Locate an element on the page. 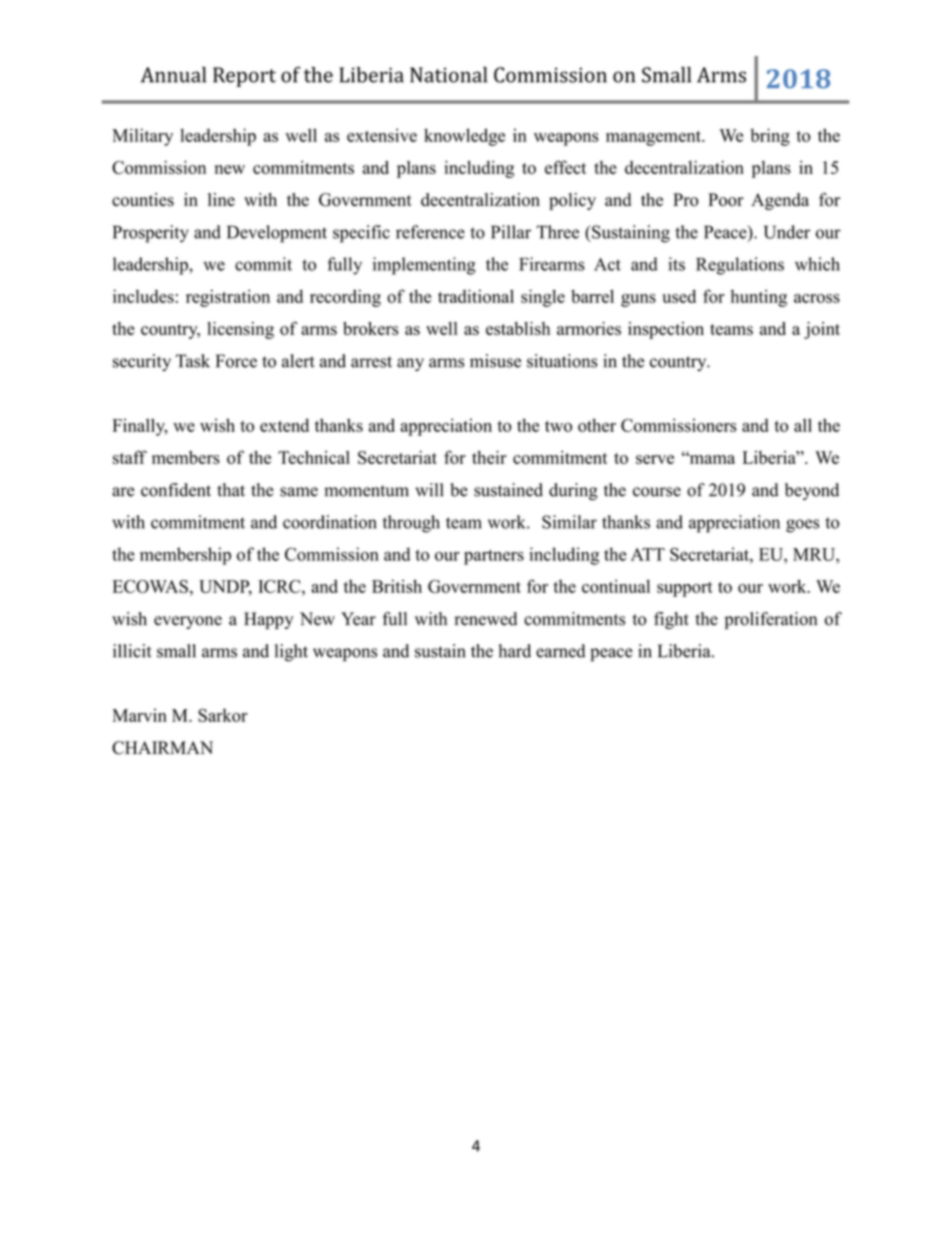  extend is located at coordinates (284, 425).
